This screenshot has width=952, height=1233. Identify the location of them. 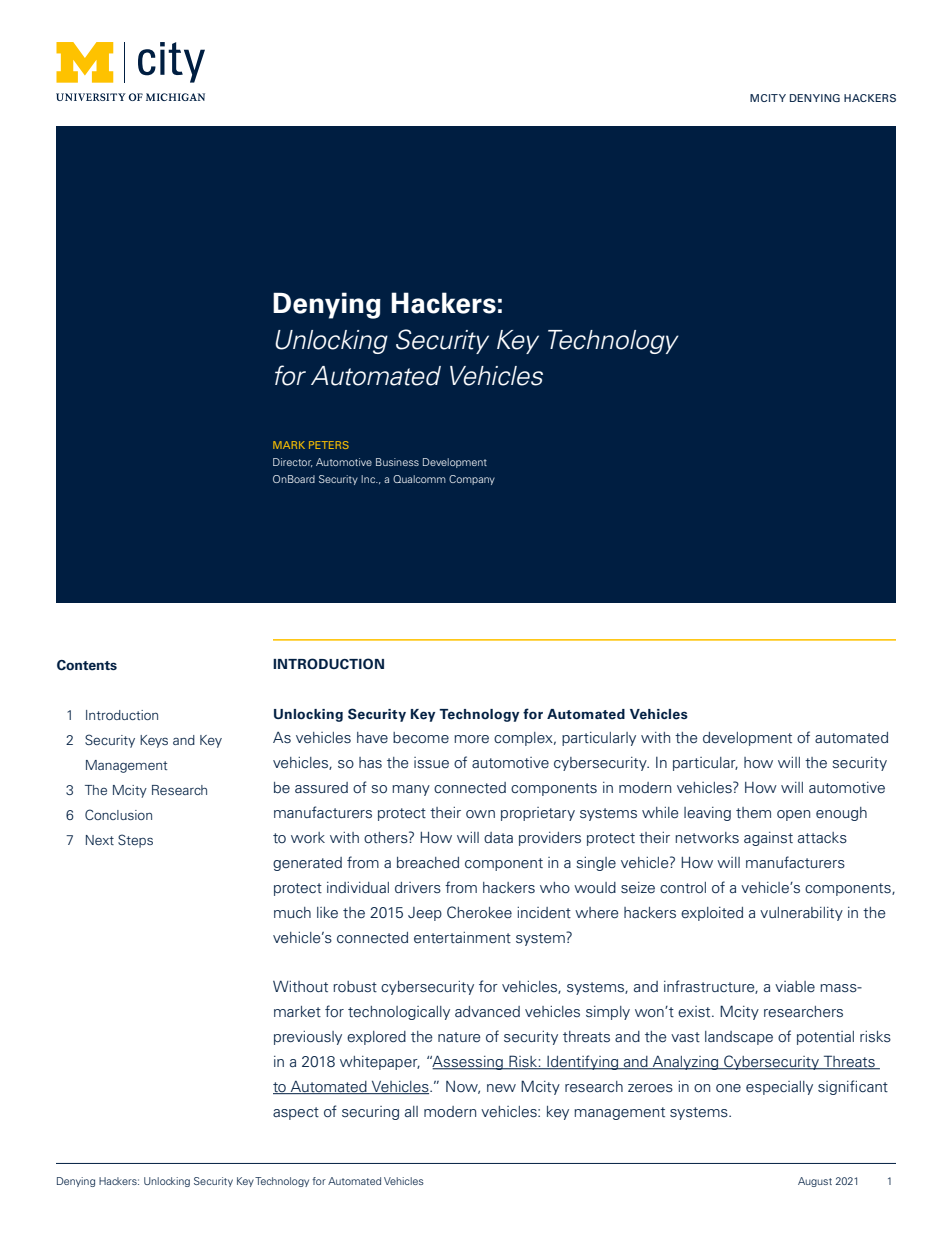
(753, 812).
